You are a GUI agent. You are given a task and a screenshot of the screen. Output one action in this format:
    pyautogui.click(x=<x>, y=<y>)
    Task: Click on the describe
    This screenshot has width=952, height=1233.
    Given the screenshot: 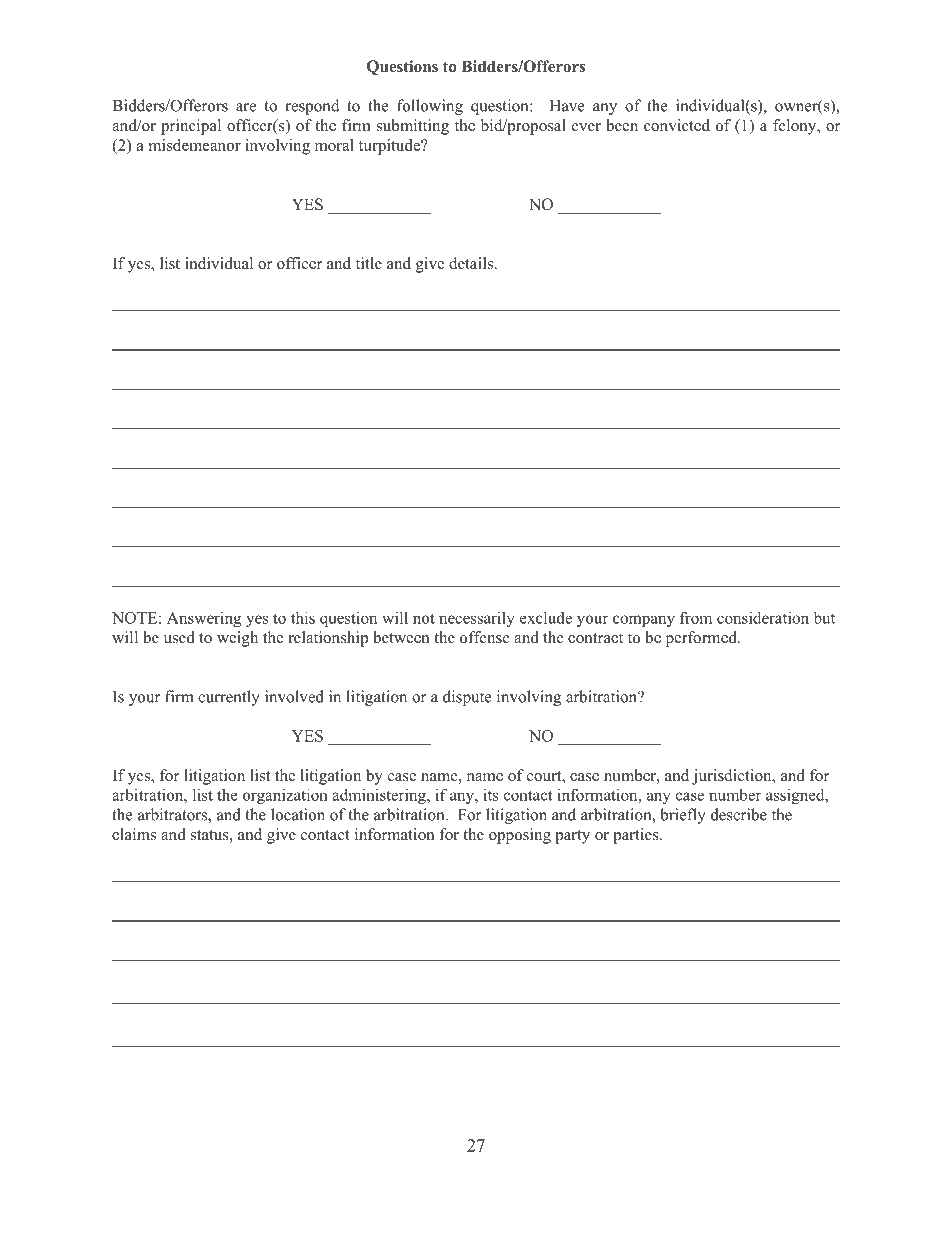 What is the action you would take?
    pyautogui.click(x=739, y=814)
